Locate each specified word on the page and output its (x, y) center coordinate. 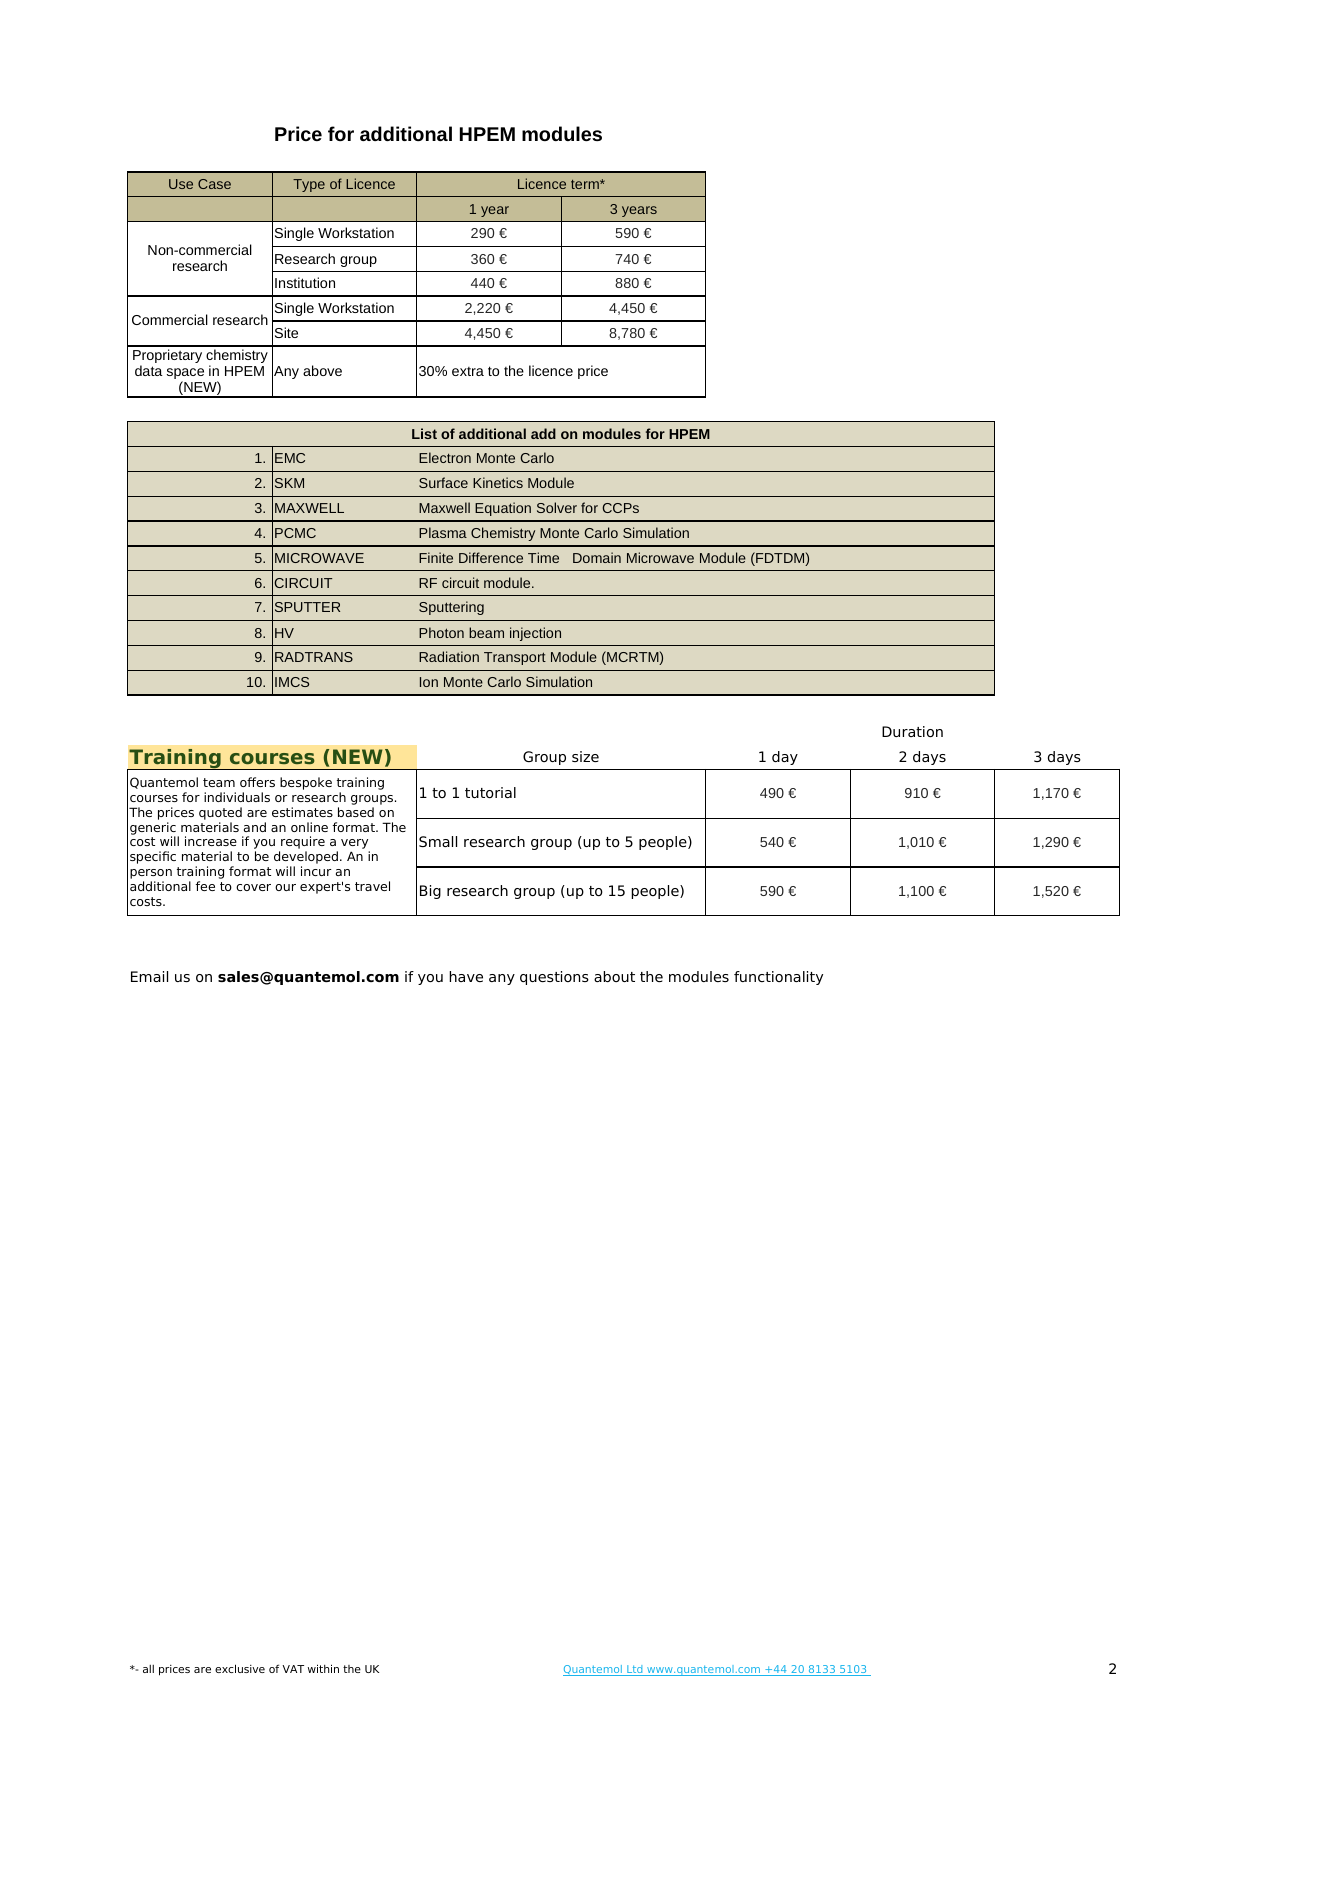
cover (253, 887)
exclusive (240, 1668)
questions (554, 978)
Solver (557, 507)
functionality (778, 978)
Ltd (635, 1670)
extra (468, 371)
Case (214, 184)
